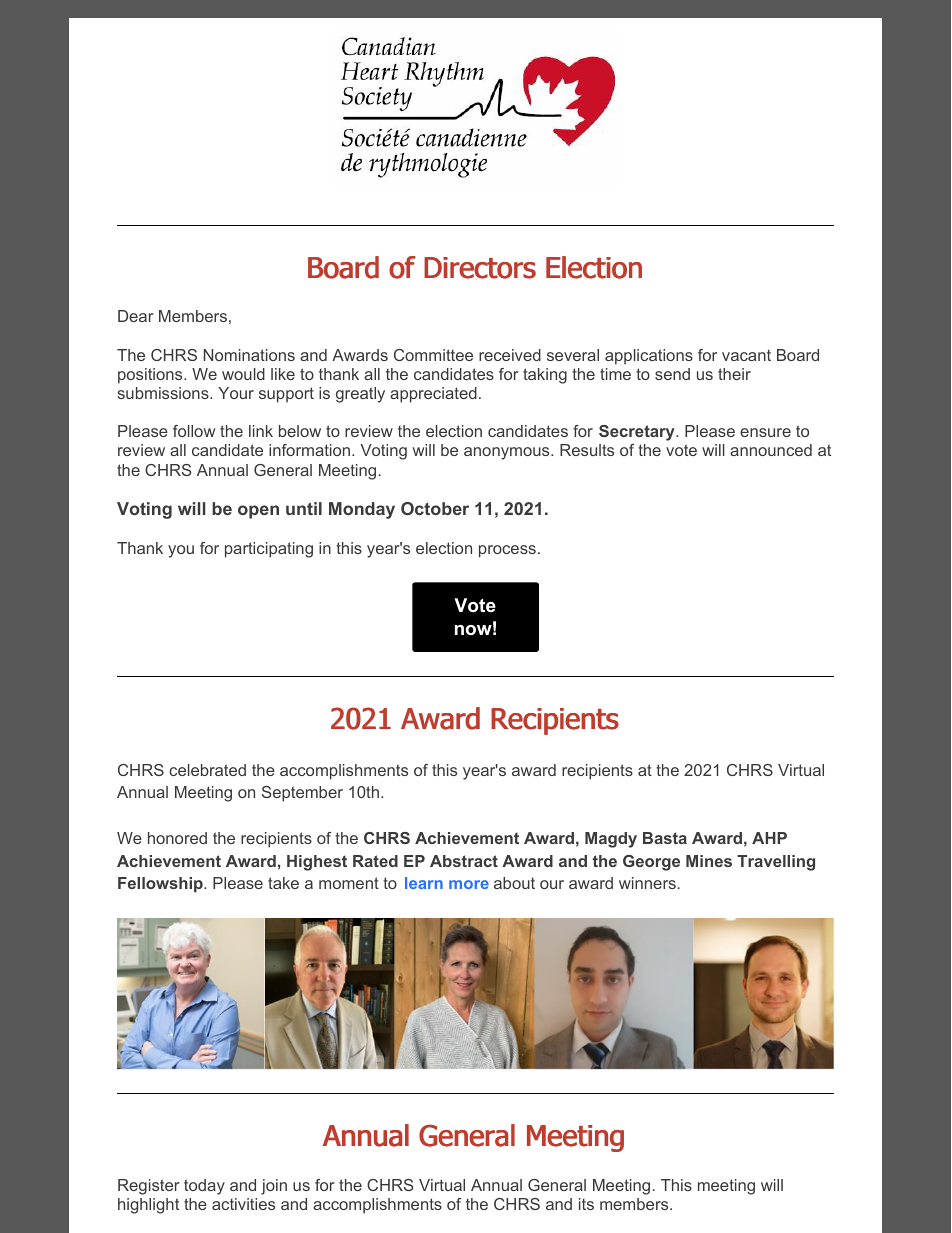  I want to click on today, so click(204, 1187).
